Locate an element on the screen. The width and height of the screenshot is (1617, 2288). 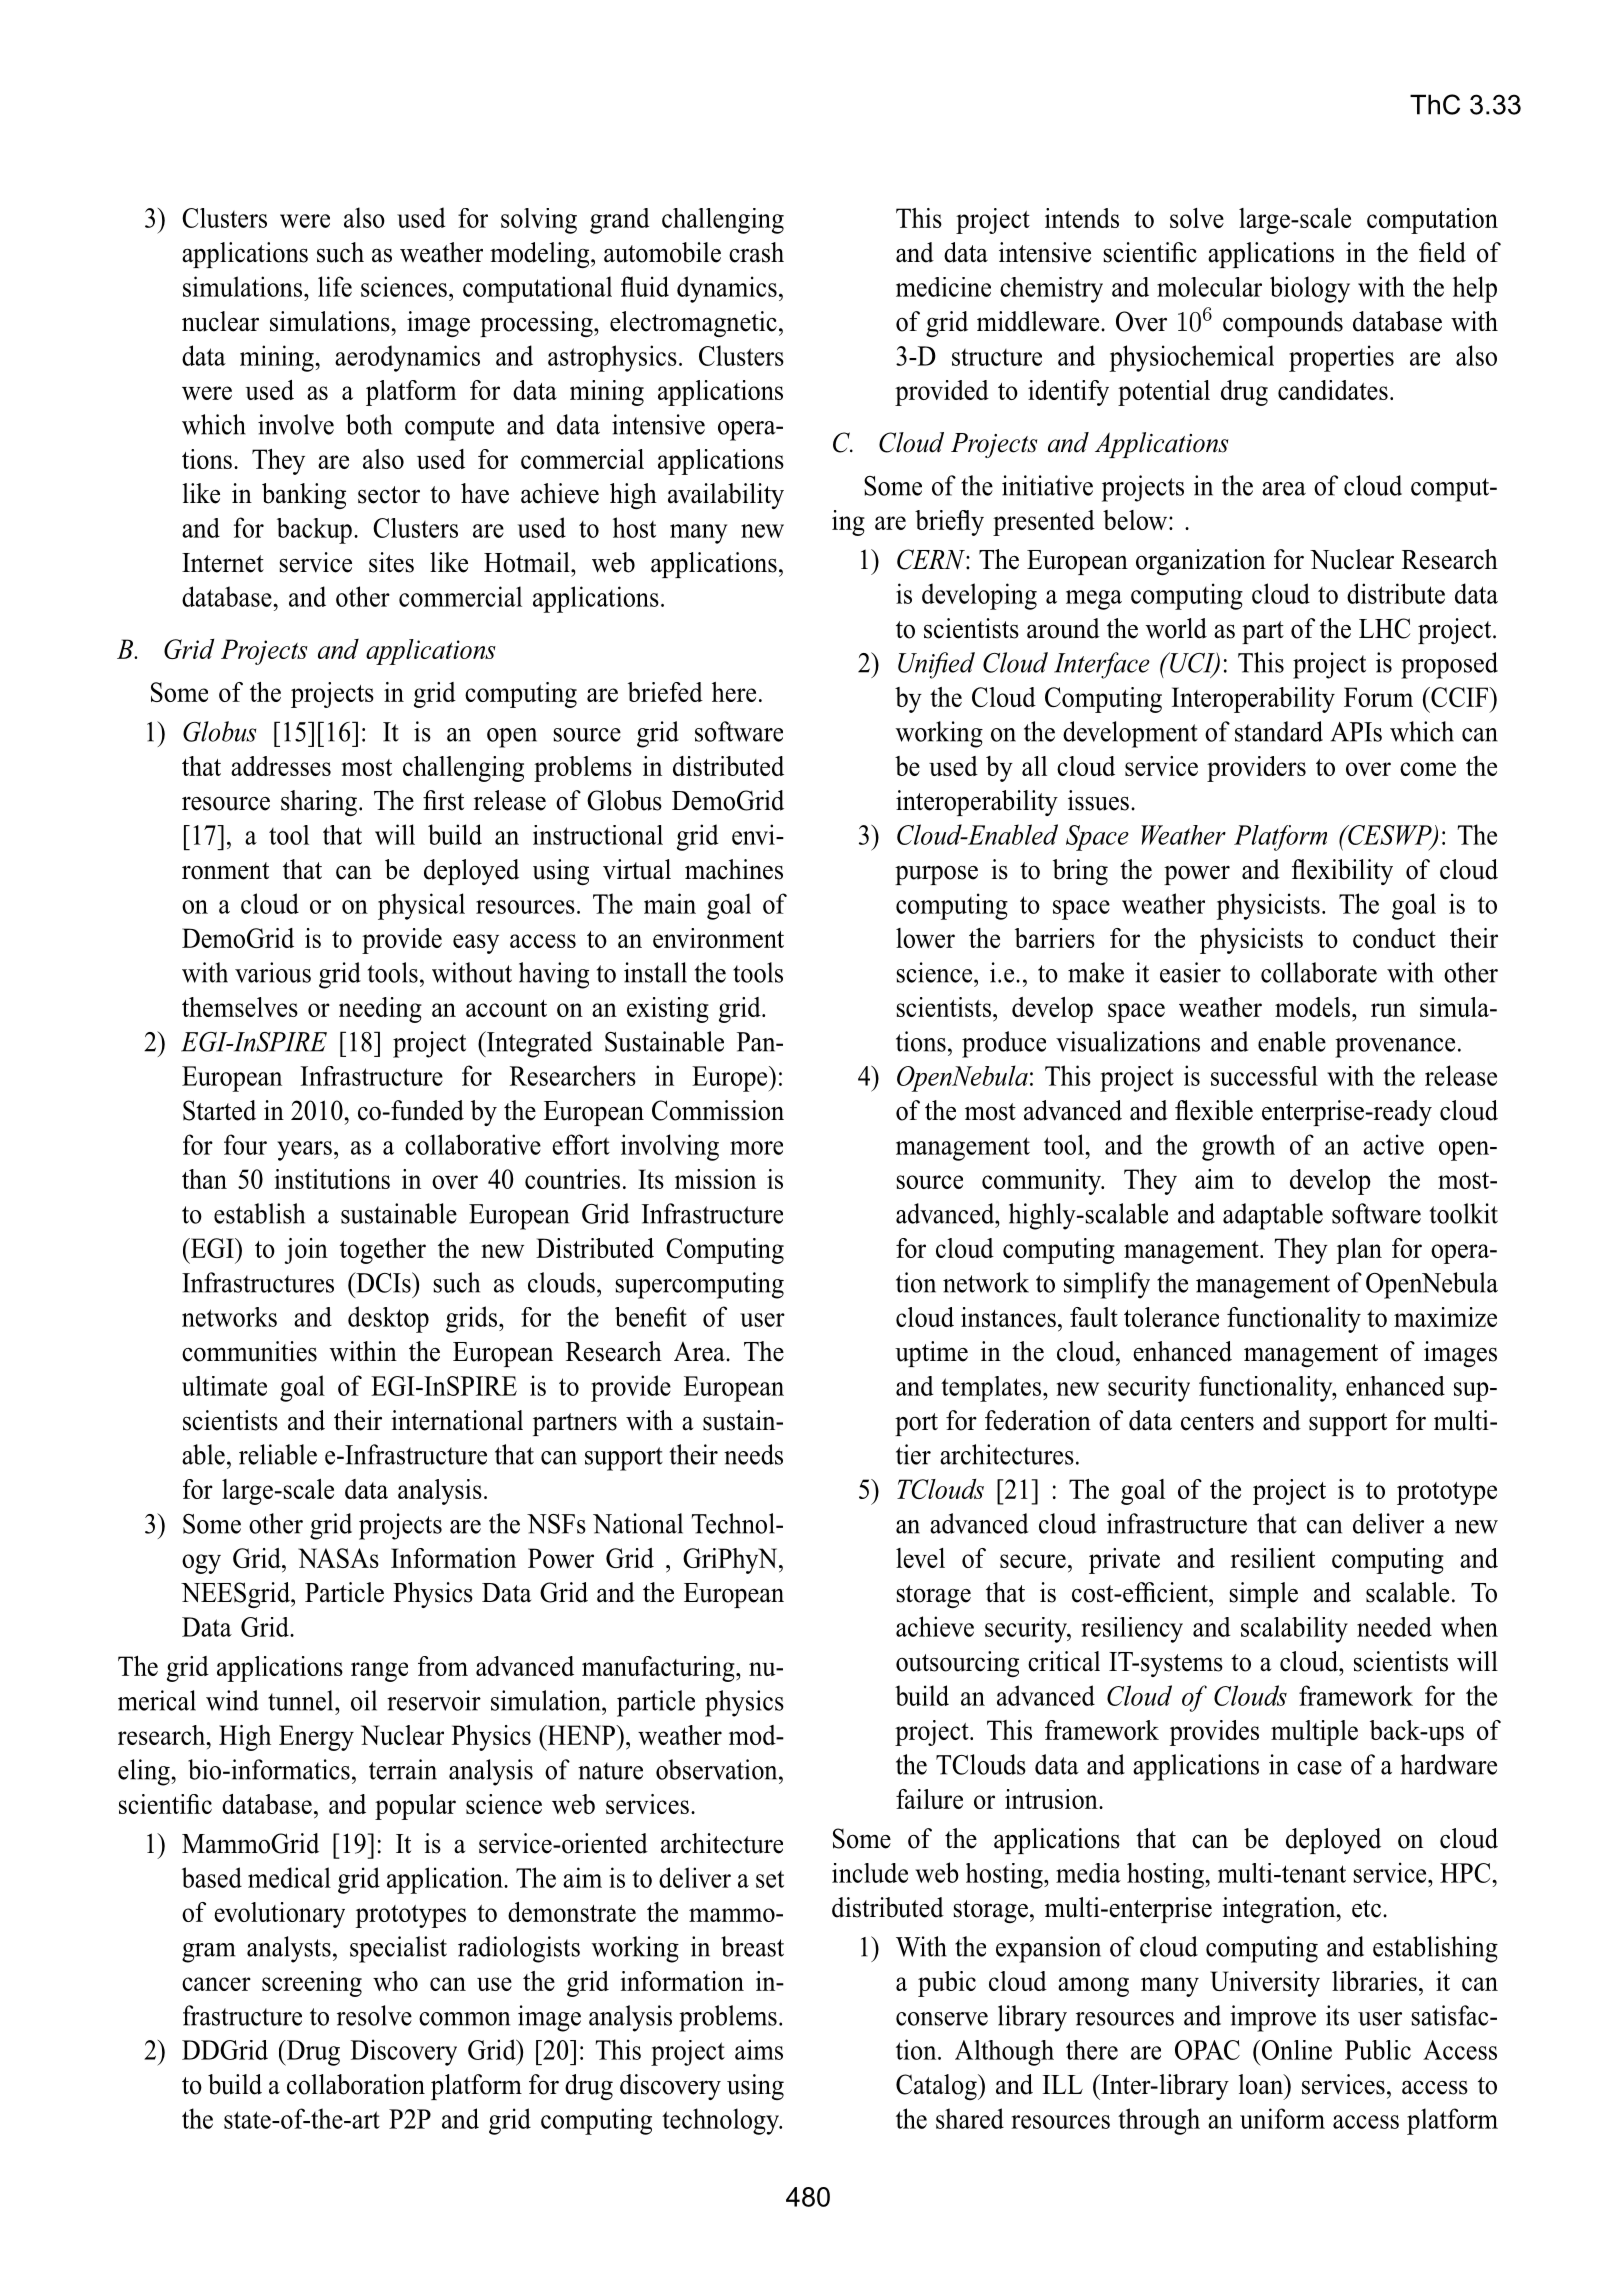
biology is located at coordinates (1310, 289).
